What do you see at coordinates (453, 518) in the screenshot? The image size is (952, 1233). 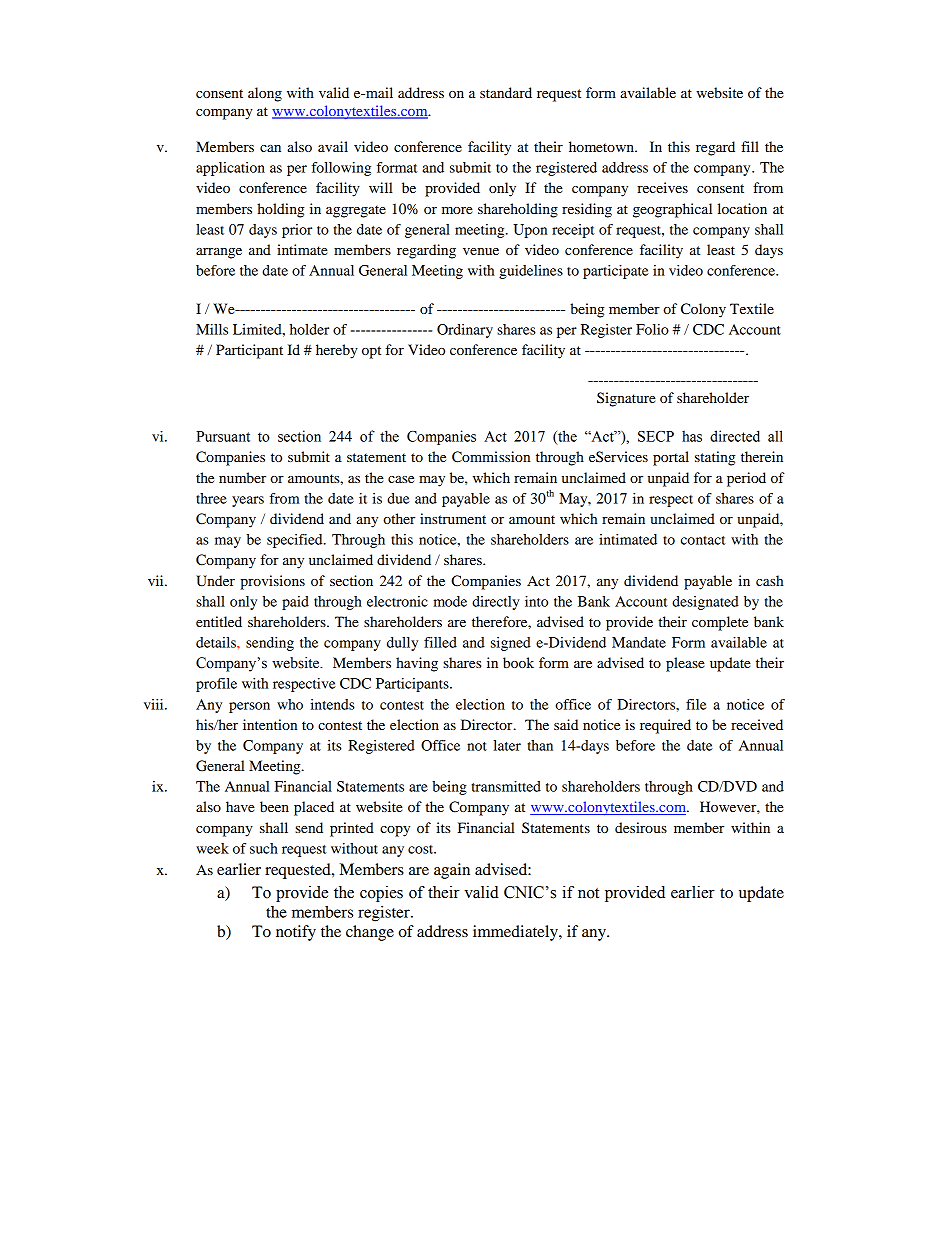 I see `instrument` at bounding box center [453, 518].
